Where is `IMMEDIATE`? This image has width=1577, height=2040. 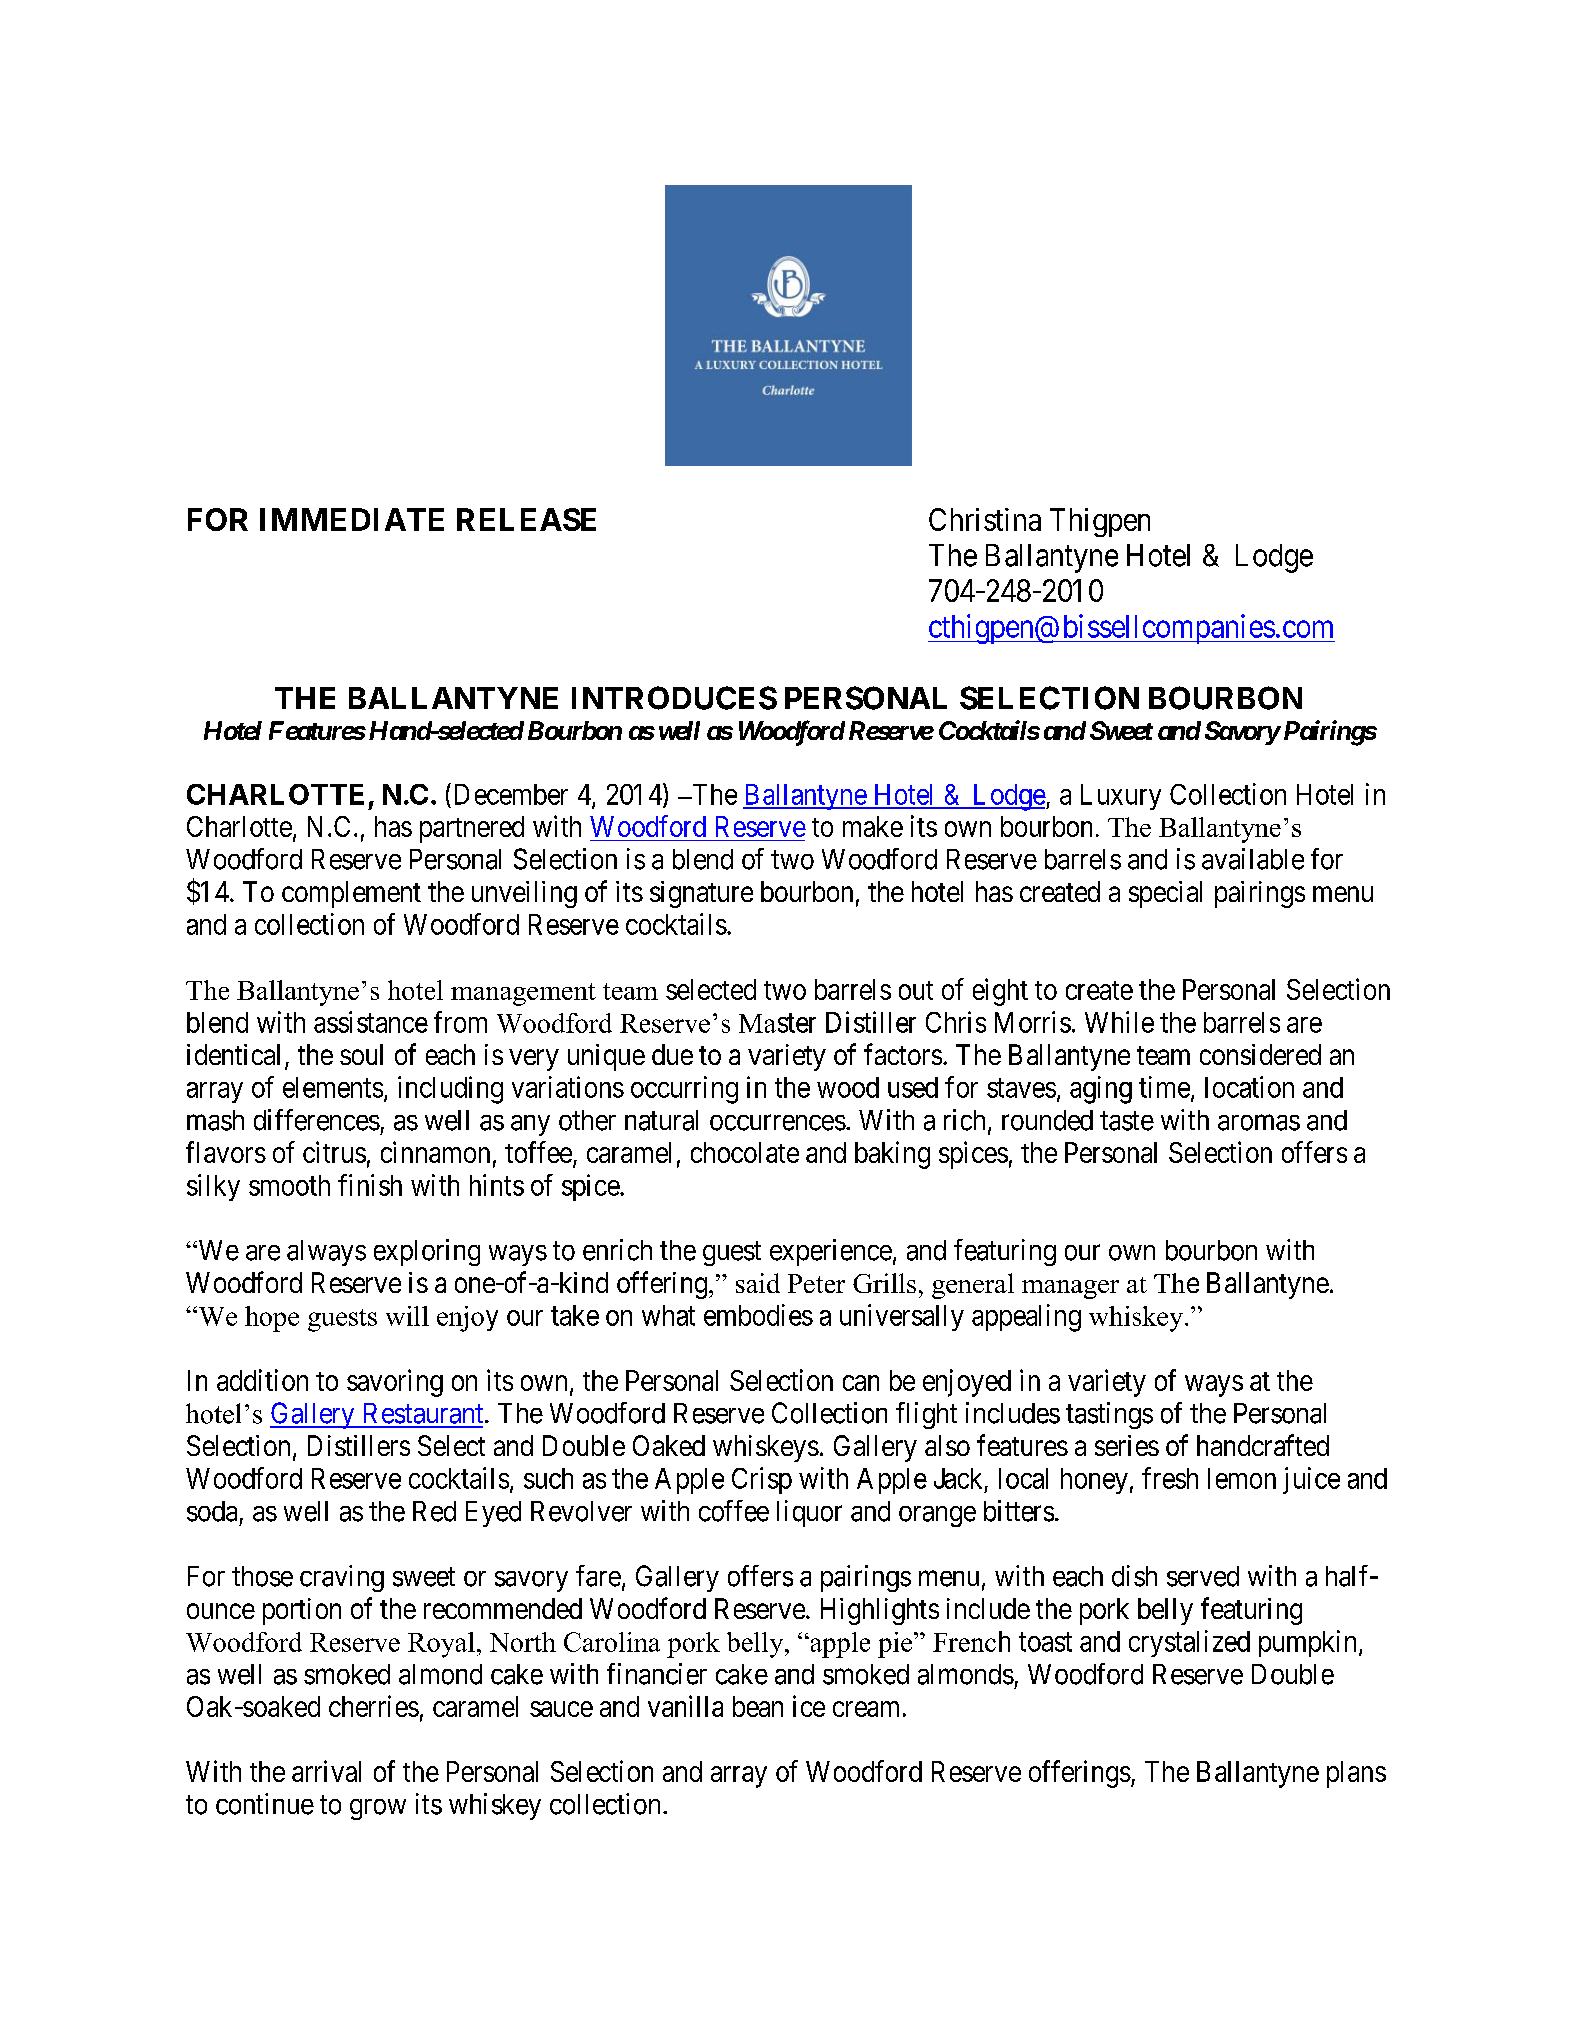 IMMEDIATE is located at coordinates (352, 519).
